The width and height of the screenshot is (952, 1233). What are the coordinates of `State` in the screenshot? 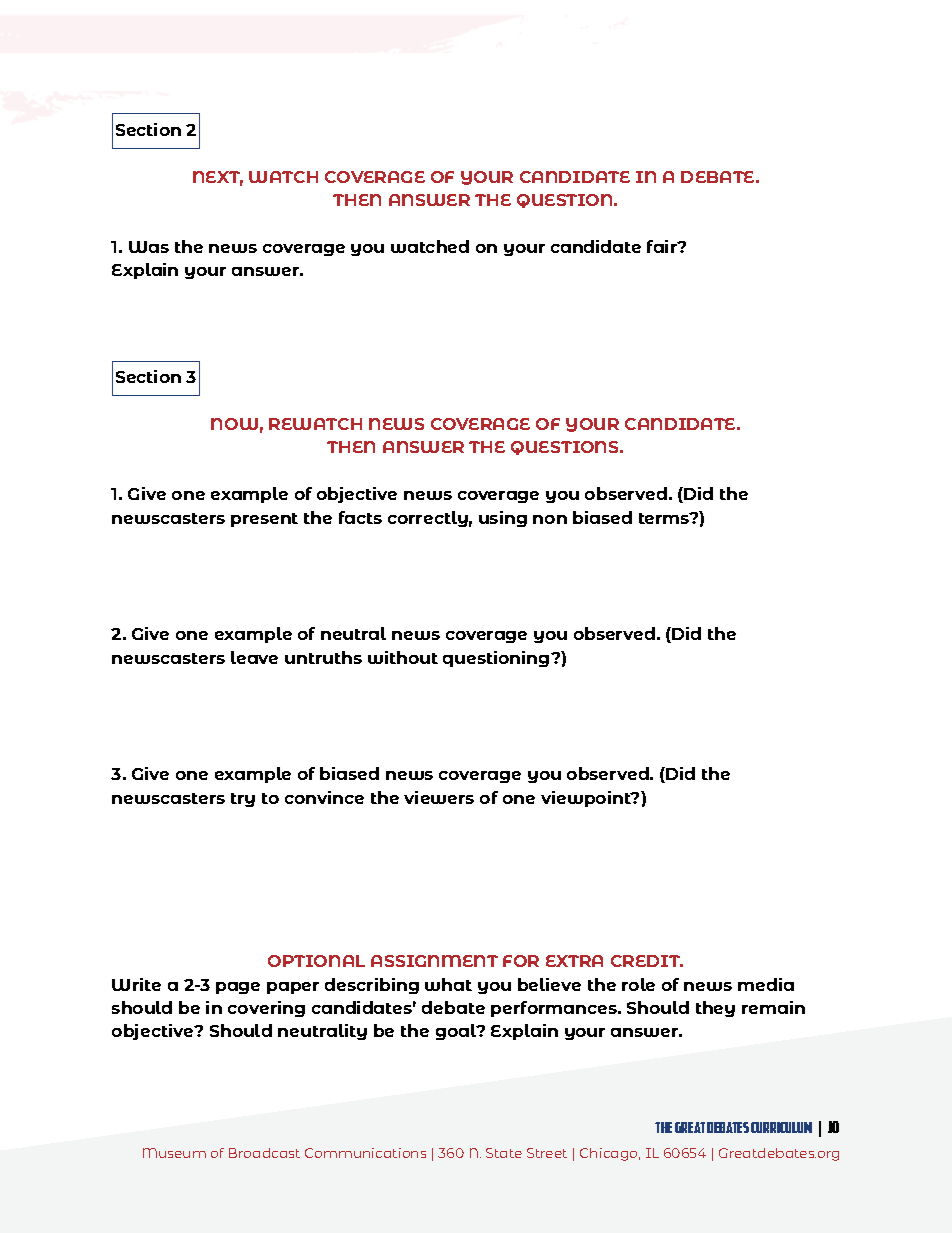 It's located at (504, 1153).
